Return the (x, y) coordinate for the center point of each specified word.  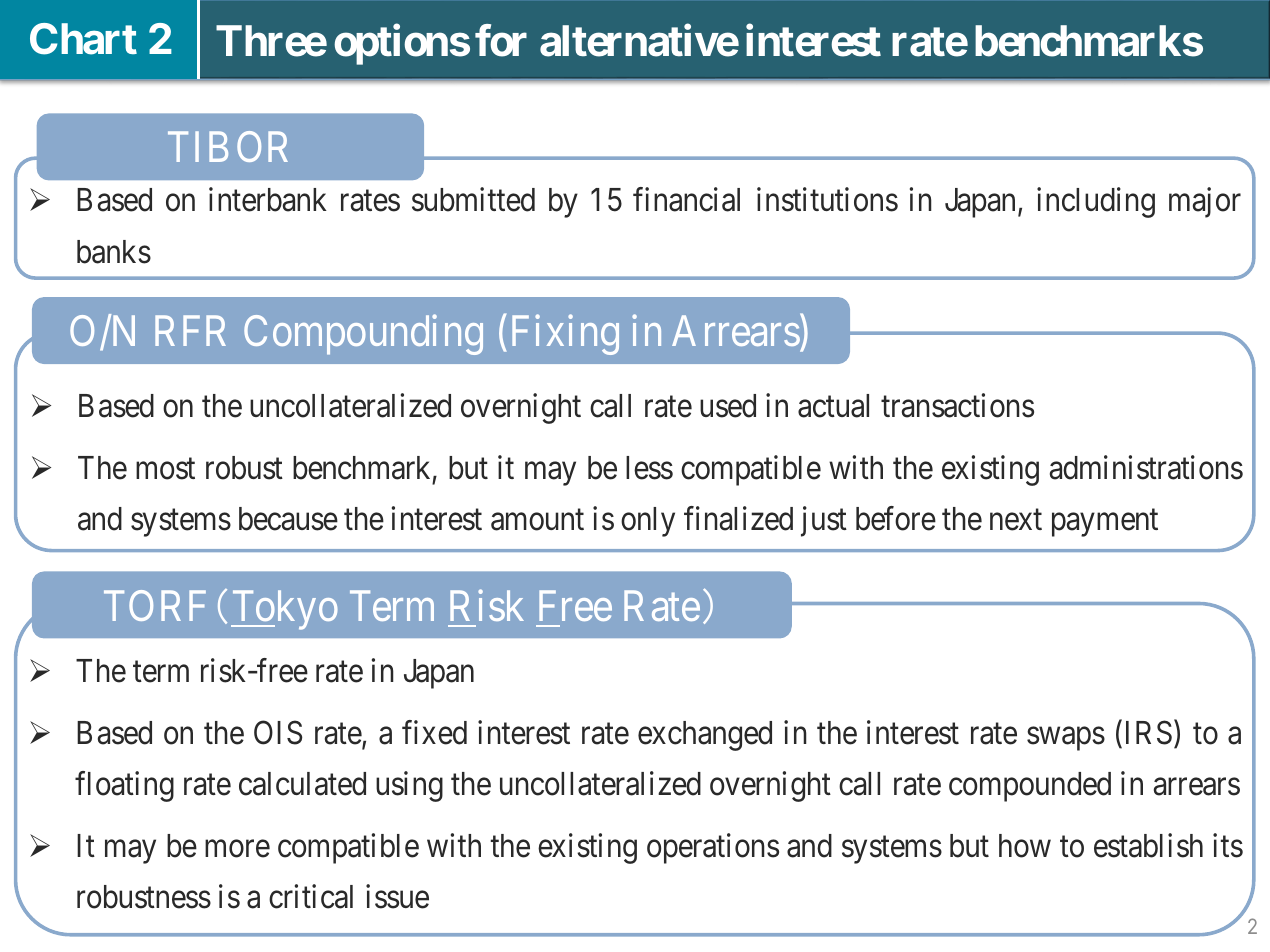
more (237, 849)
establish (1148, 845)
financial (686, 200)
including (1096, 203)
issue (397, 896)
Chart (83, 39)
